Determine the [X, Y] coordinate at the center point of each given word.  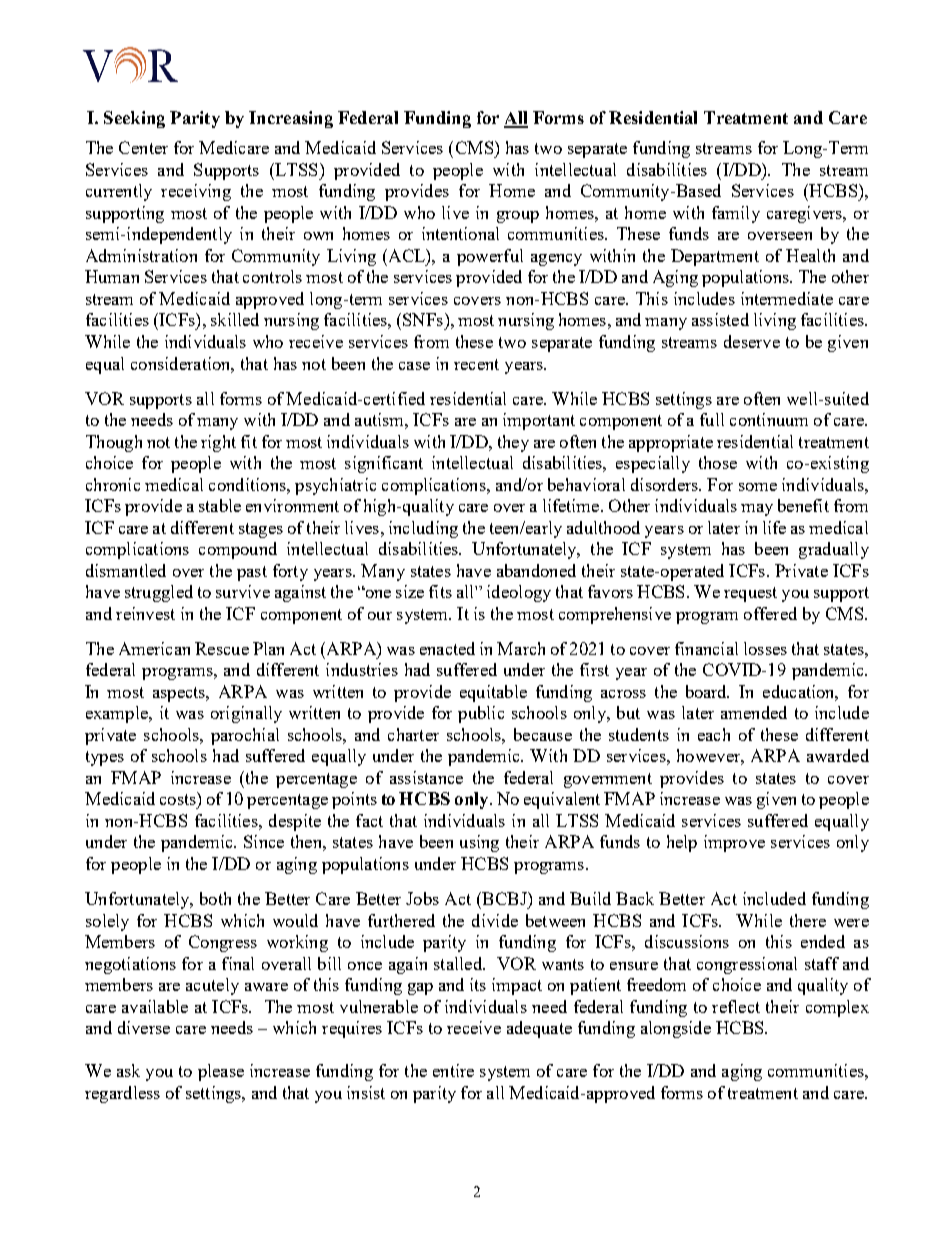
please [221, 1072]
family [736, 214]
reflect [736, 1006]
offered [770, 613]
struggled [159, 593]
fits [440, 591]
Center [143, 147]
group [518, 217]
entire [453, 1070]
